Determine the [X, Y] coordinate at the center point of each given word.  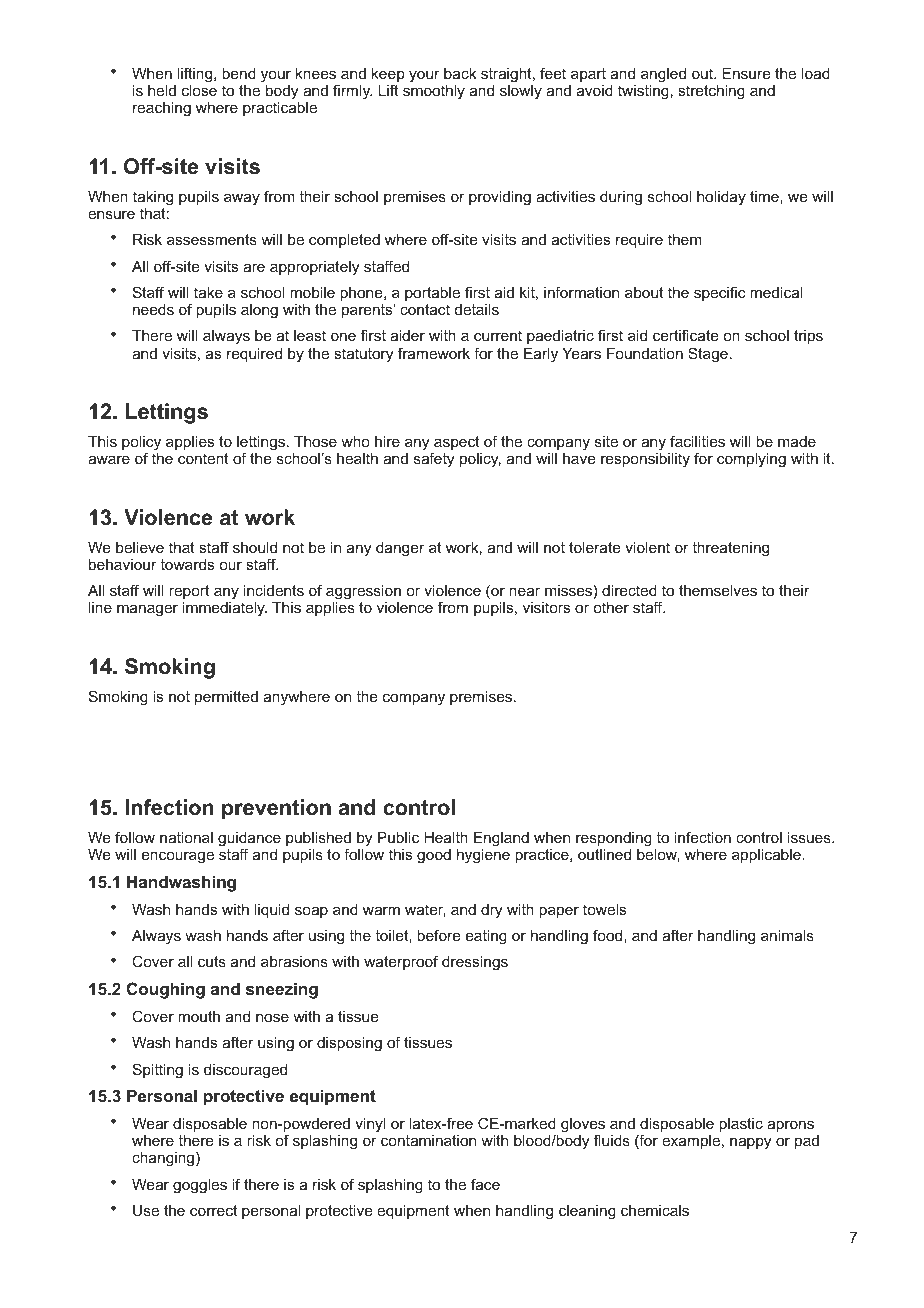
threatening [730, 549]
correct [213, 1210]
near [524, 591]
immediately [225, 609]
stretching [711, 92]
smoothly [434, 92]
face [485, 1184]
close [199, 90]
